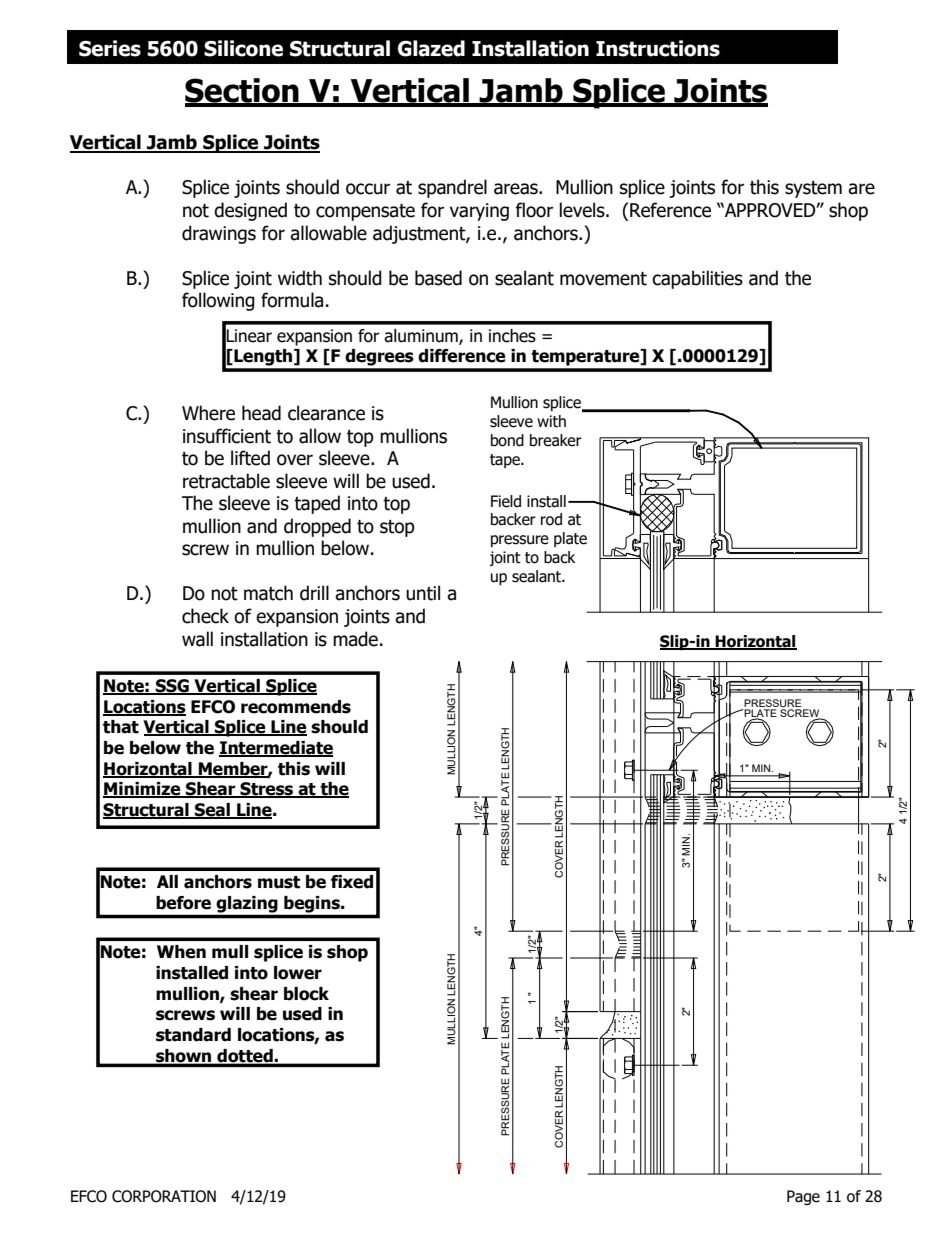 The width and height of the document is (952, 1233). Describe the element at coordinates (506, 501) in the document. I see `Field` at that location.
